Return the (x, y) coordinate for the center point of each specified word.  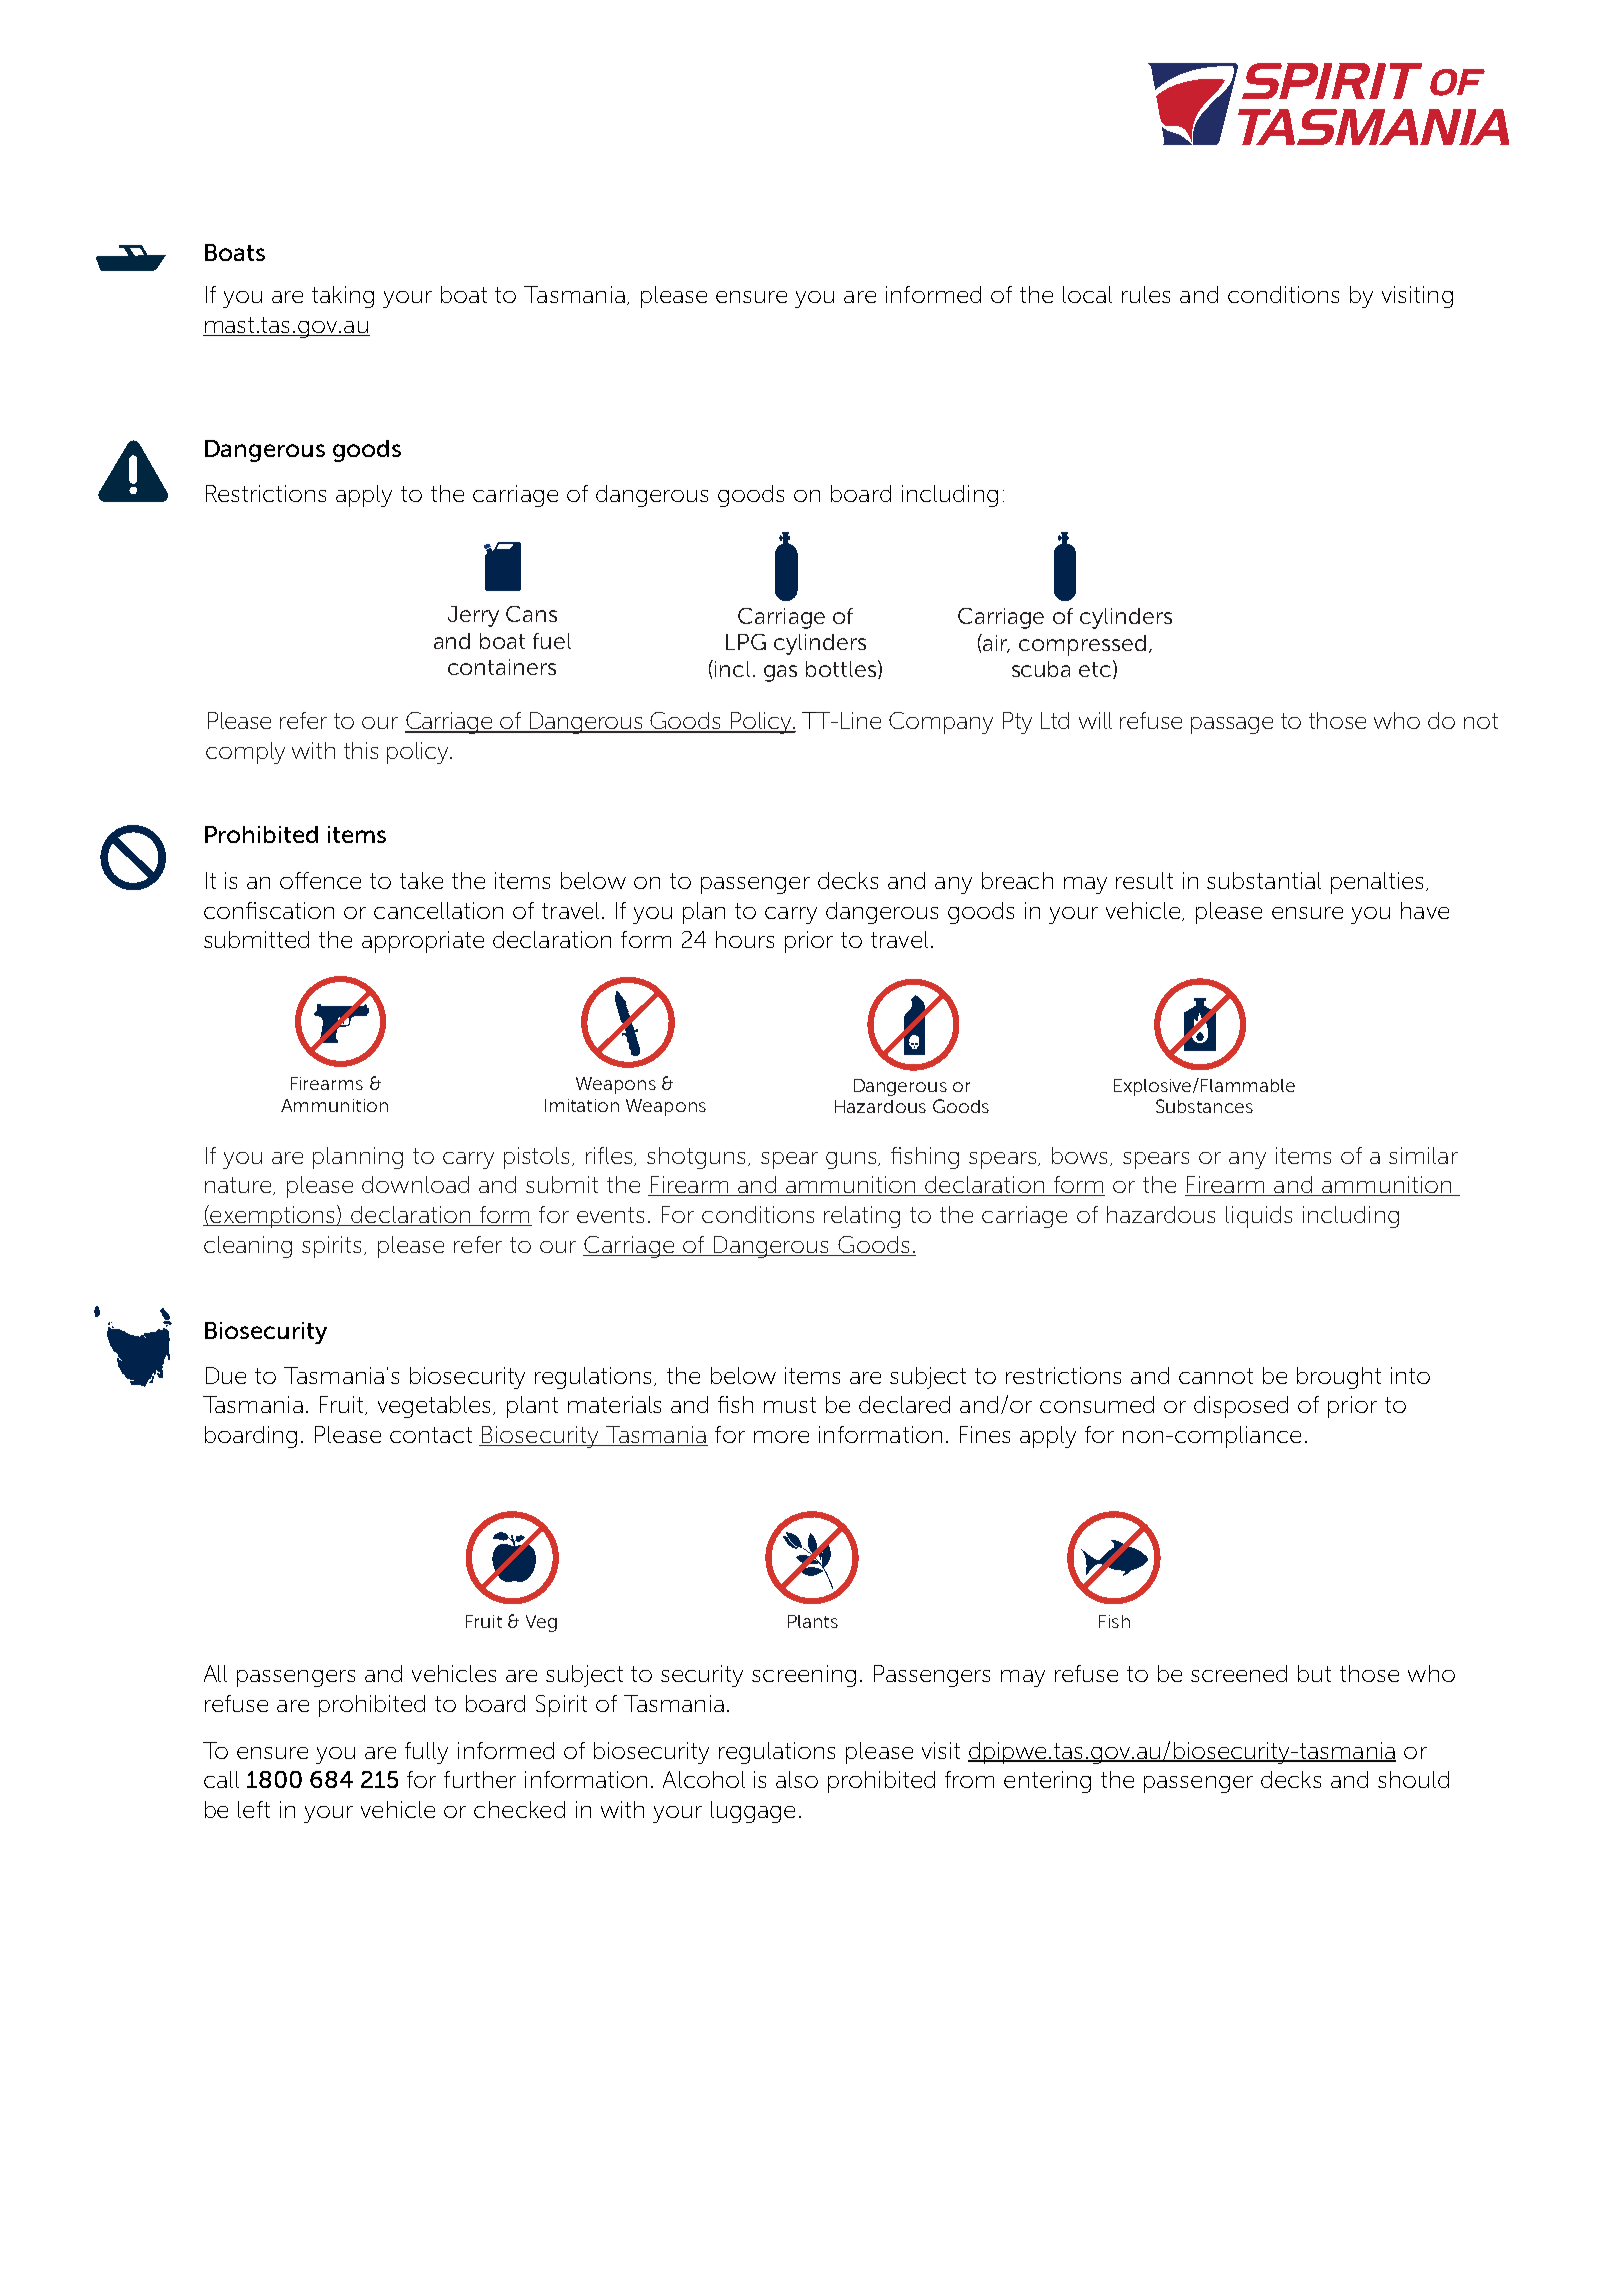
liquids (1259, 1217)
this (361, 750)
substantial (1264, 880)
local (1087, 294)
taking (343, 297)
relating (862, 1217)
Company (941, 723)
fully (426, 1753)
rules (1146, 294)
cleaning (248, 1247)
